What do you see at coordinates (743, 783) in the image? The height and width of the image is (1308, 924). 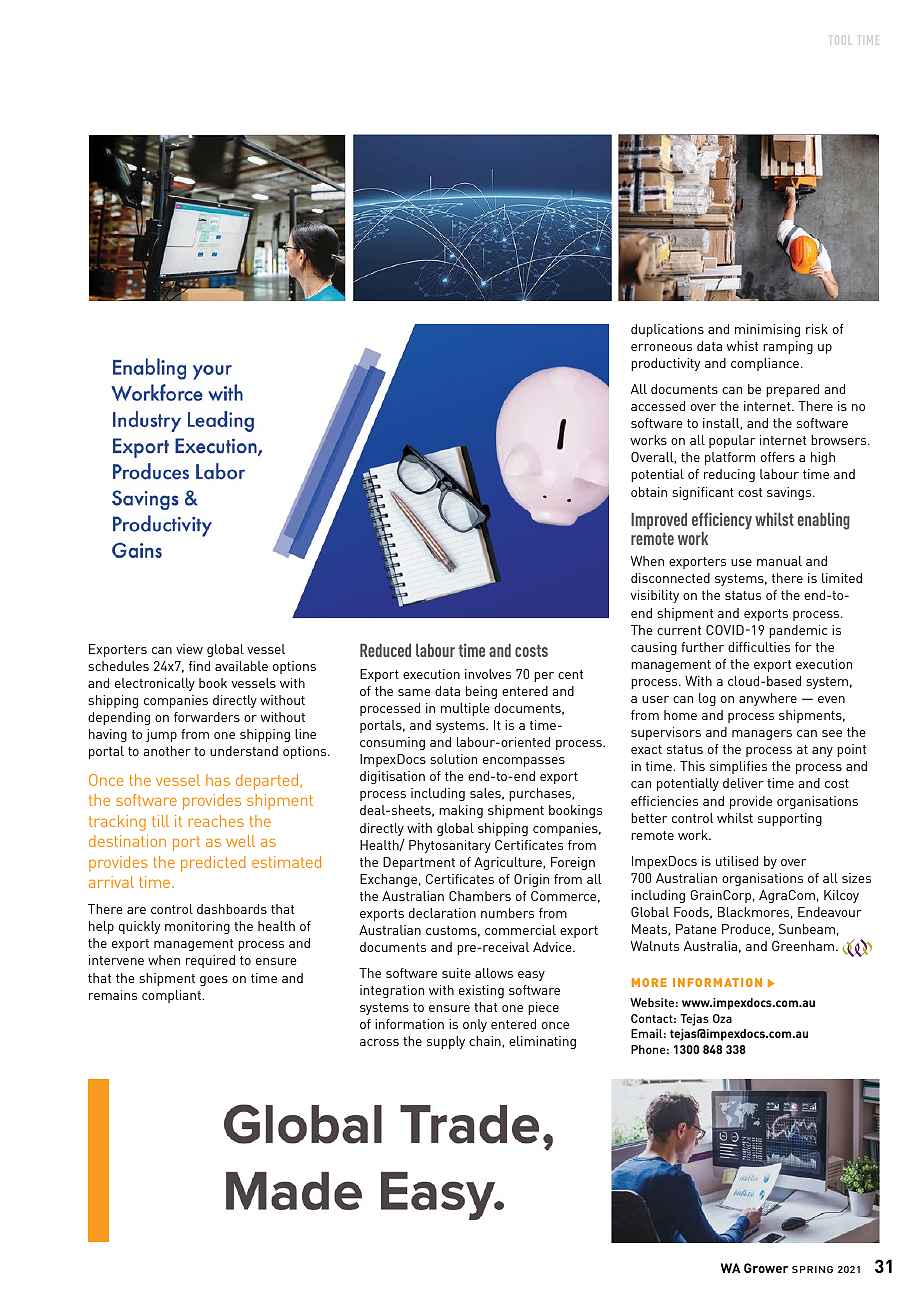 I see `deliver` at bounding box center [743, 783].
